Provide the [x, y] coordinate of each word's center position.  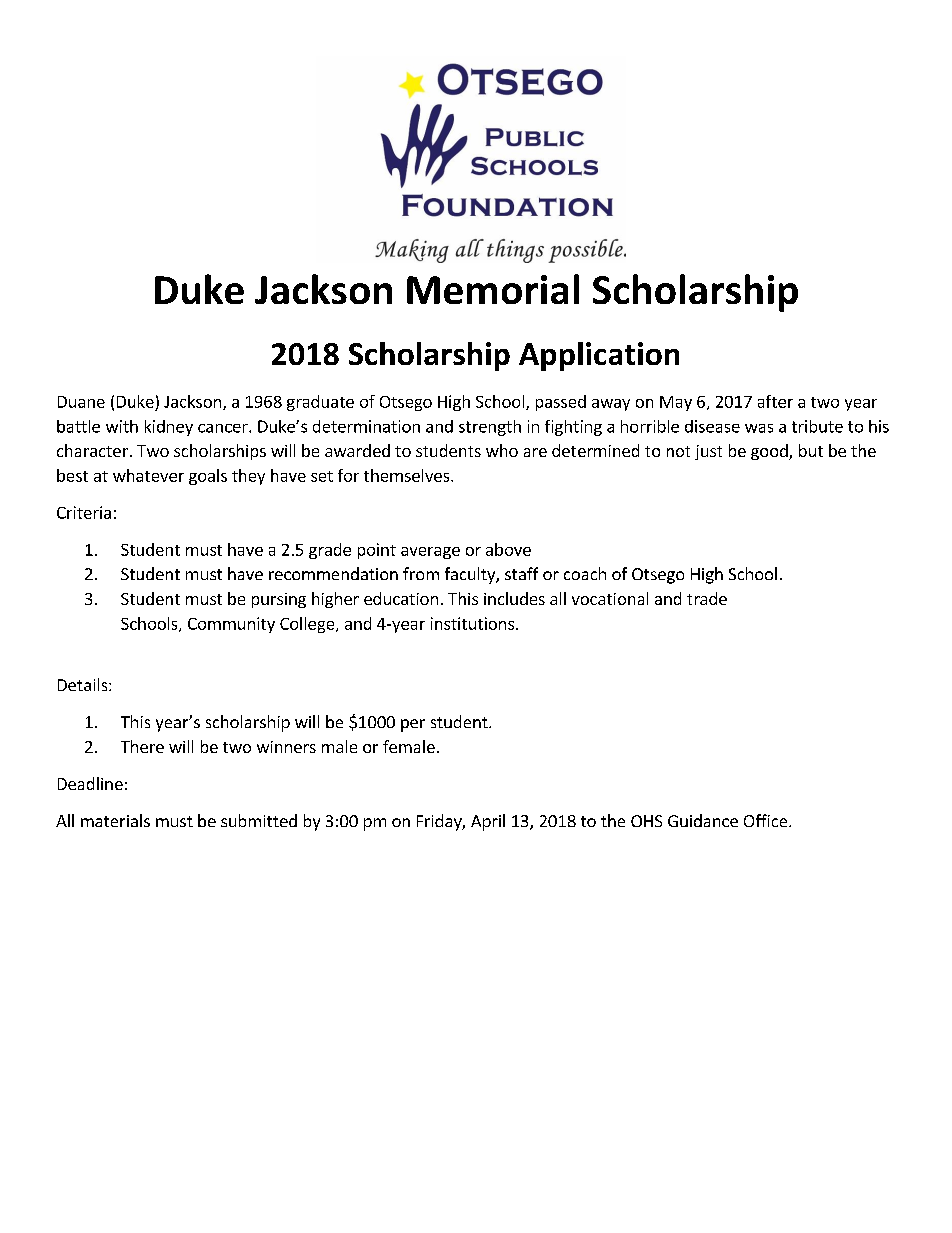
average [430, 553]
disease [712, 426]
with [122, 426]
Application [599, 356]
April [488, 822]
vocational [610, 598]
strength [490, 428]
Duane [81, 402]
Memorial [493, 289]
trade [707, 598]
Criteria [84, 512]
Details [84, 684]
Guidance [703, 820]
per [413, 725]
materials [115, 820]
